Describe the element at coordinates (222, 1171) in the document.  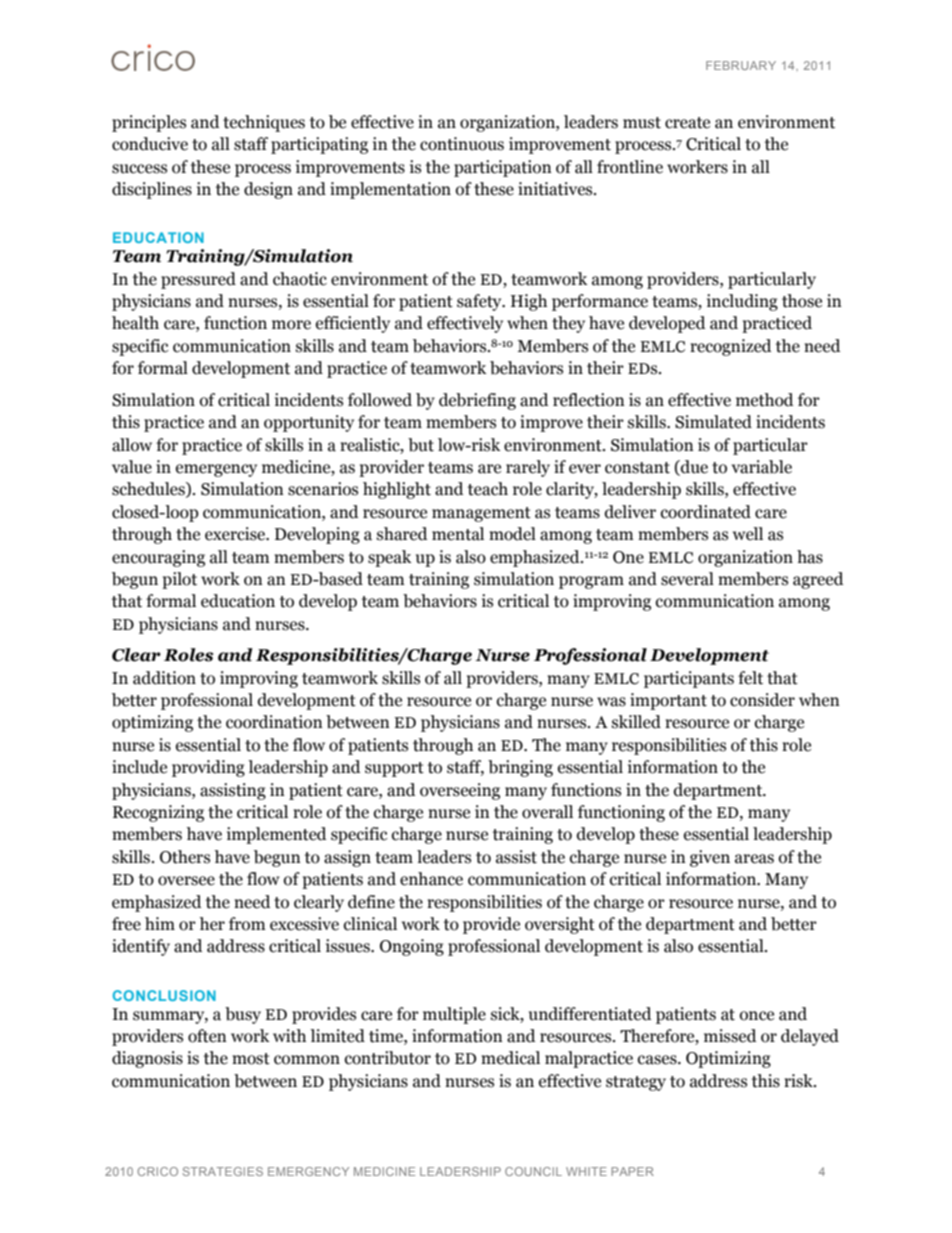
I see `STRATEGIES` at that location.
